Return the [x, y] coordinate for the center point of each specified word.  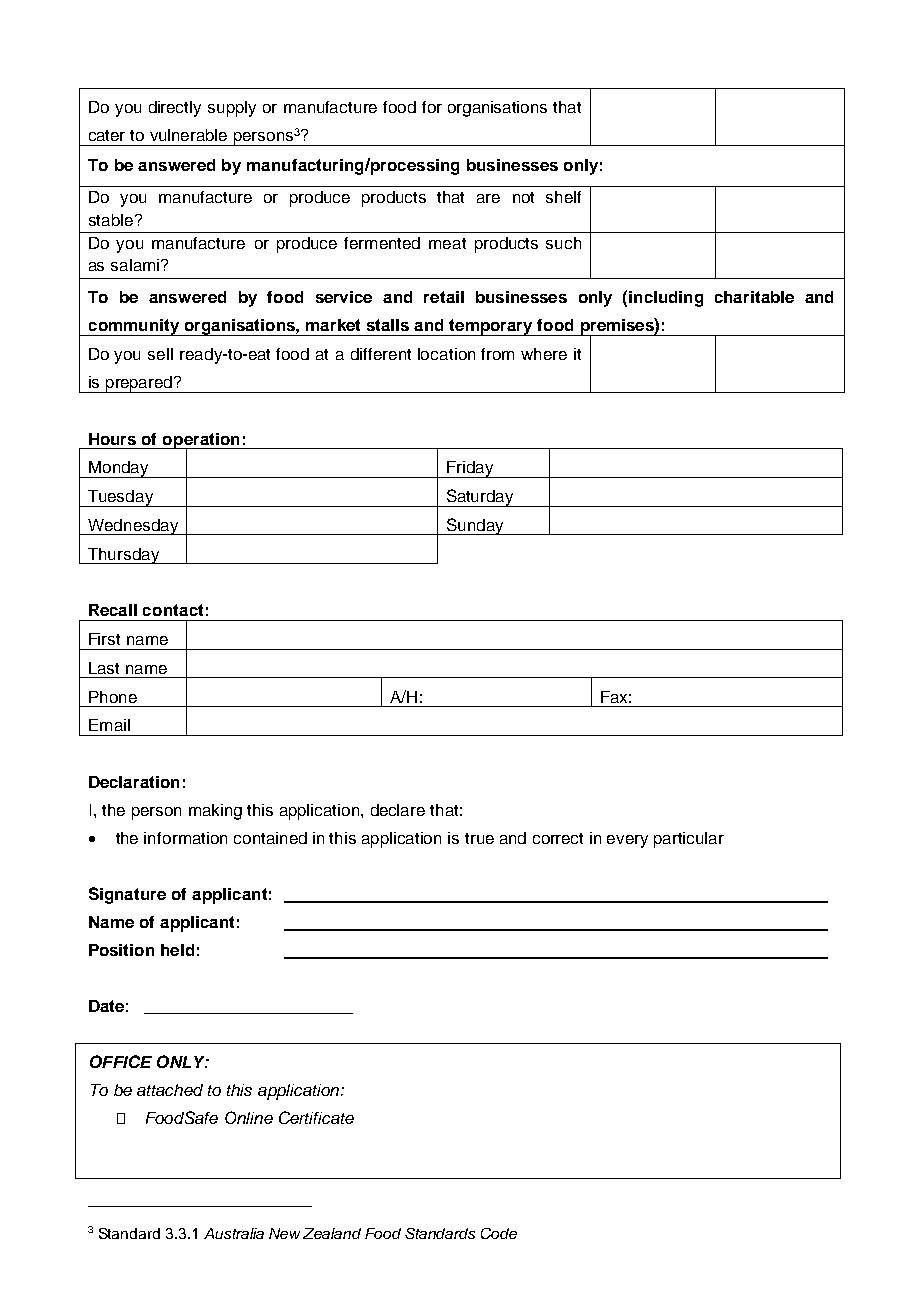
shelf [563, 197]
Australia [234, 1233]
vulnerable [188, 135]
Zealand [332, 1233]
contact [173, 610]
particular [689, 840]
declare [398, 810]
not [523, 197]
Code [499, 1233]
